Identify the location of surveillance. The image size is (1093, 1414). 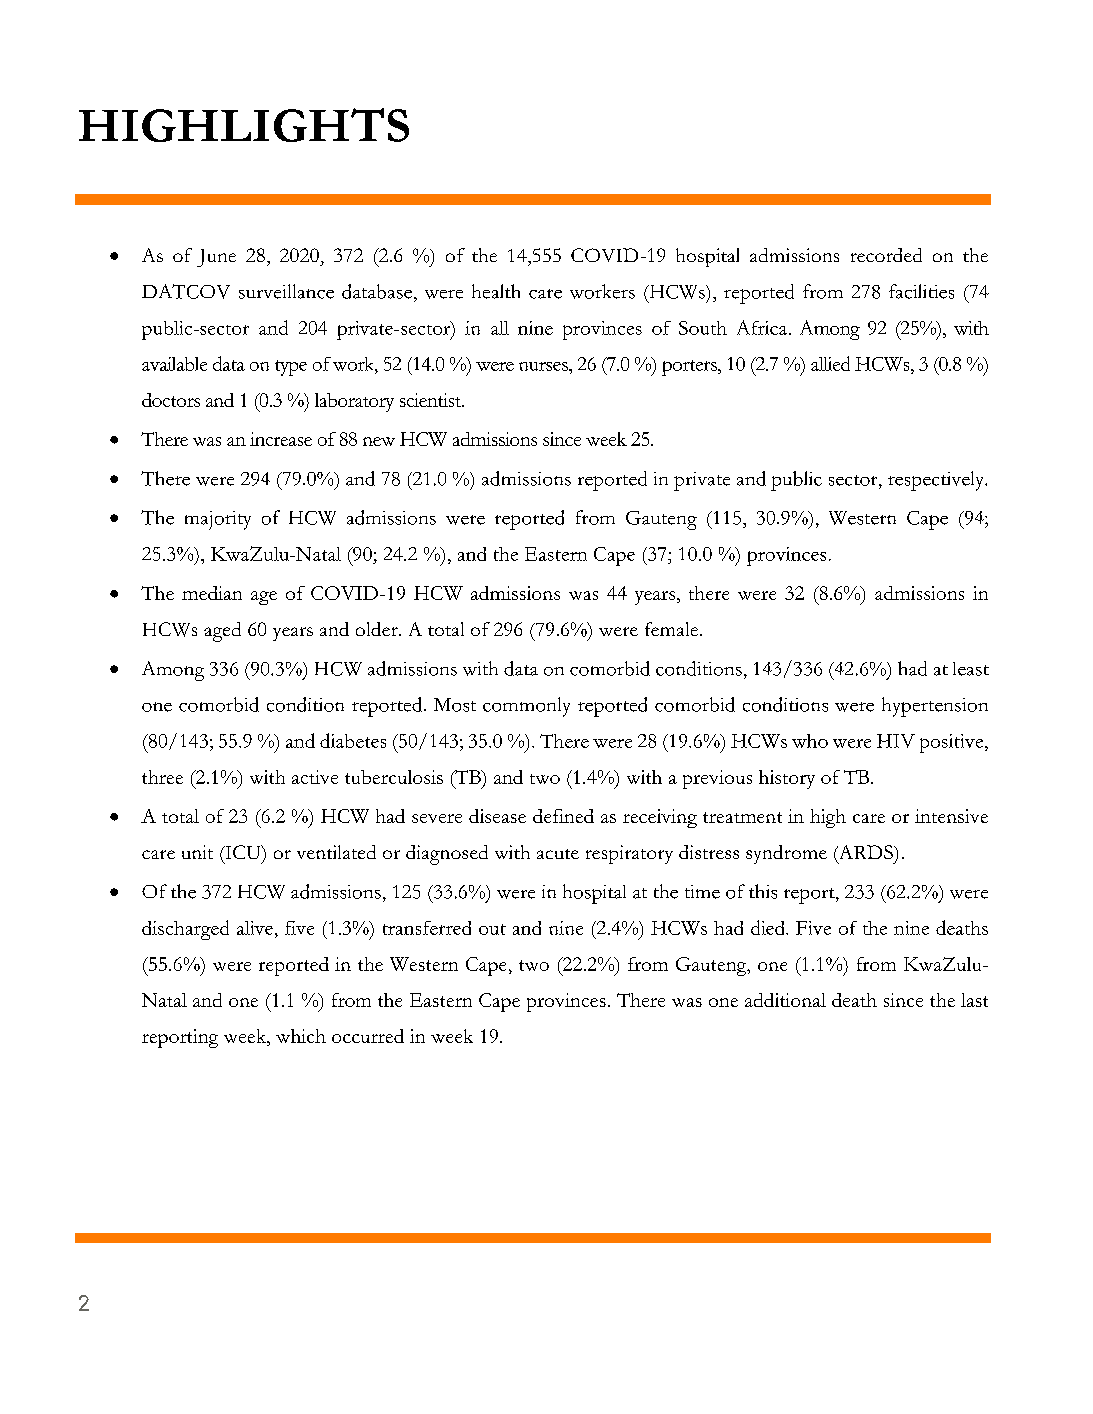
(286, 291).
